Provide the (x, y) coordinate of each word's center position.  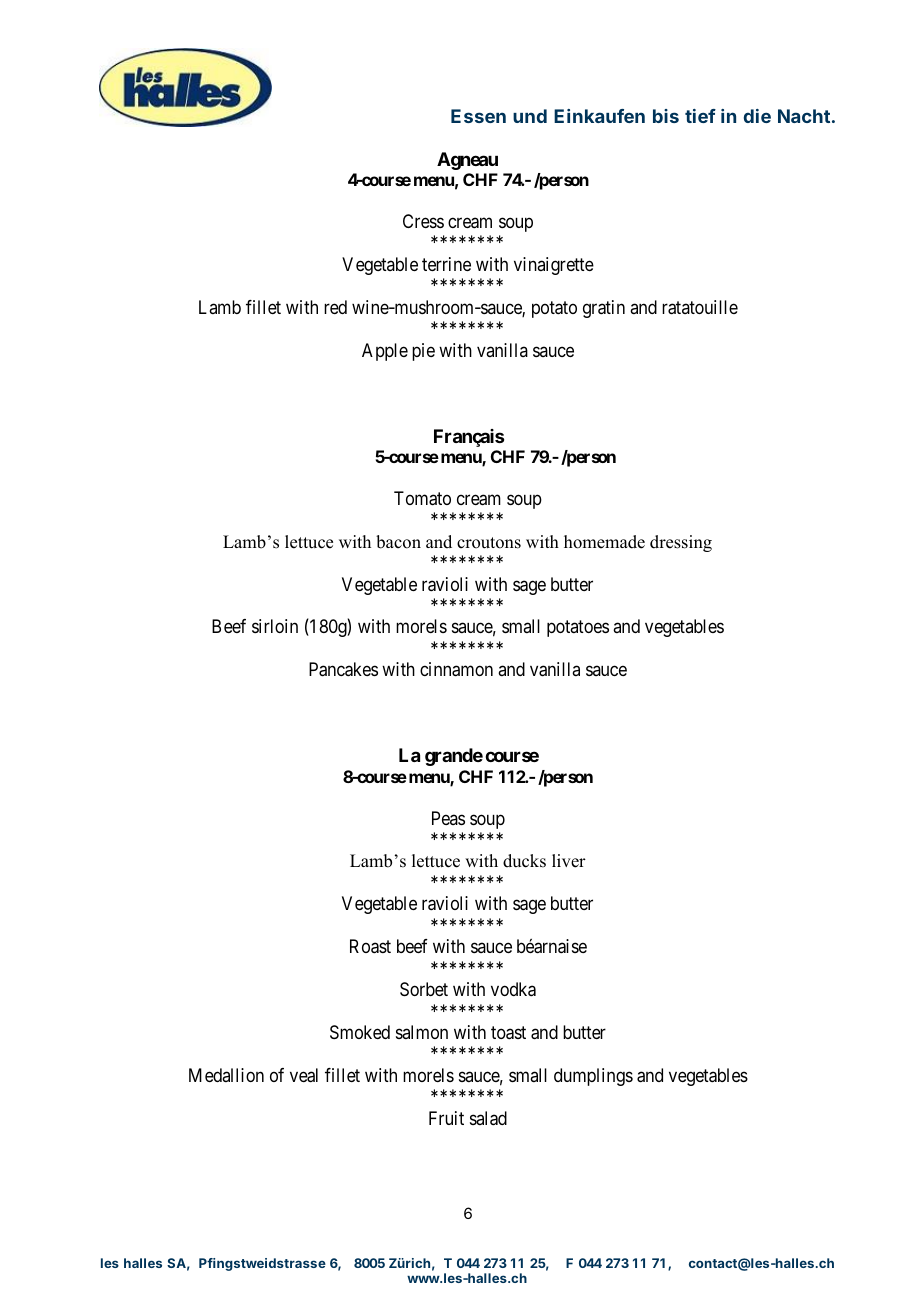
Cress (423, 221)
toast (508, 1033)
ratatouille (700, 307)
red (335, 307)
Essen (478, 116)
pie (423, 352)
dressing (681, 543)
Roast (370, 946)
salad (488, 1118)
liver (569, 861)
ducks (524, 861)
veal (304, 1075)
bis (666, 116)
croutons (489, 543)
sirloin (275, 626)
